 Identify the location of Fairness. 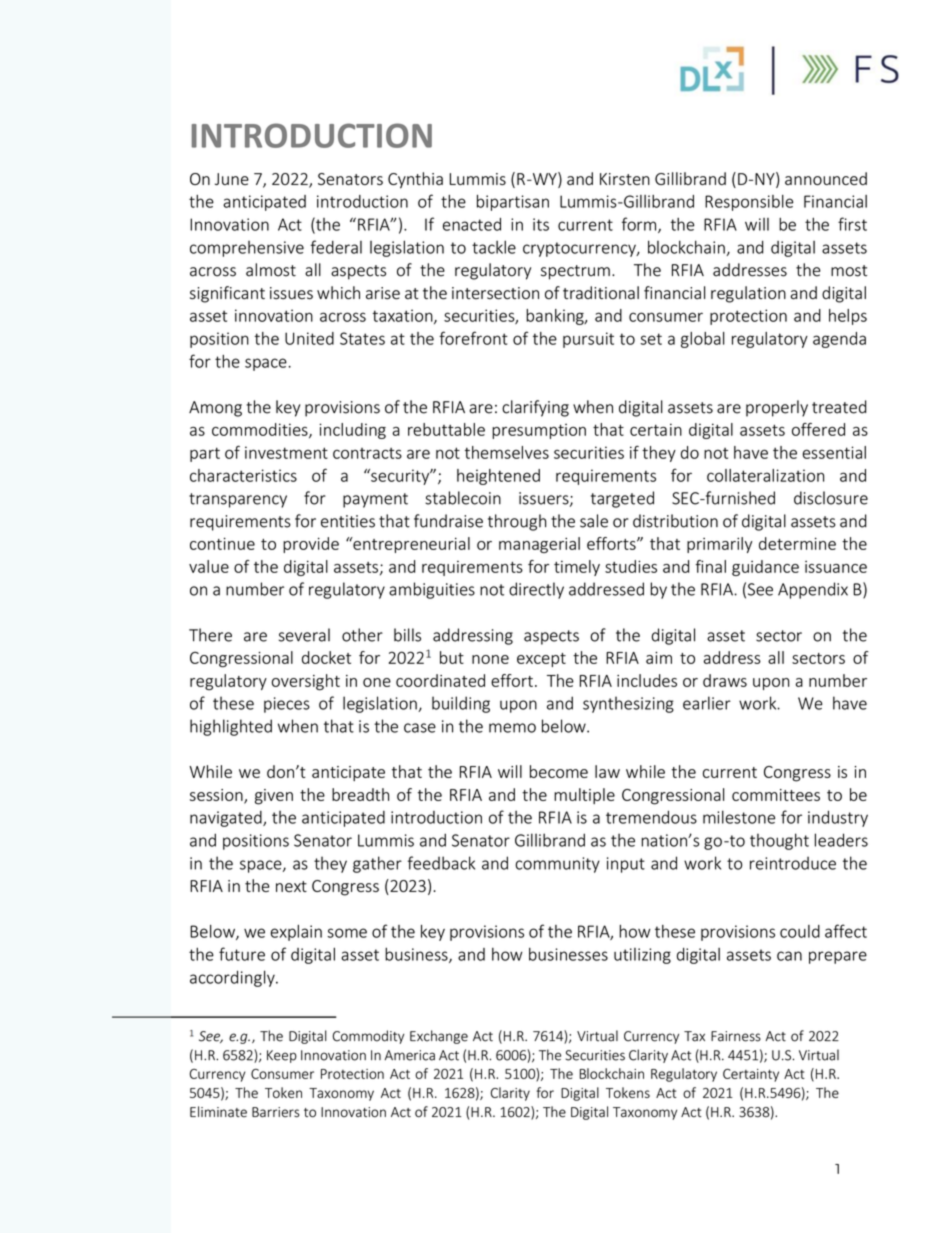
(736, 1036).
